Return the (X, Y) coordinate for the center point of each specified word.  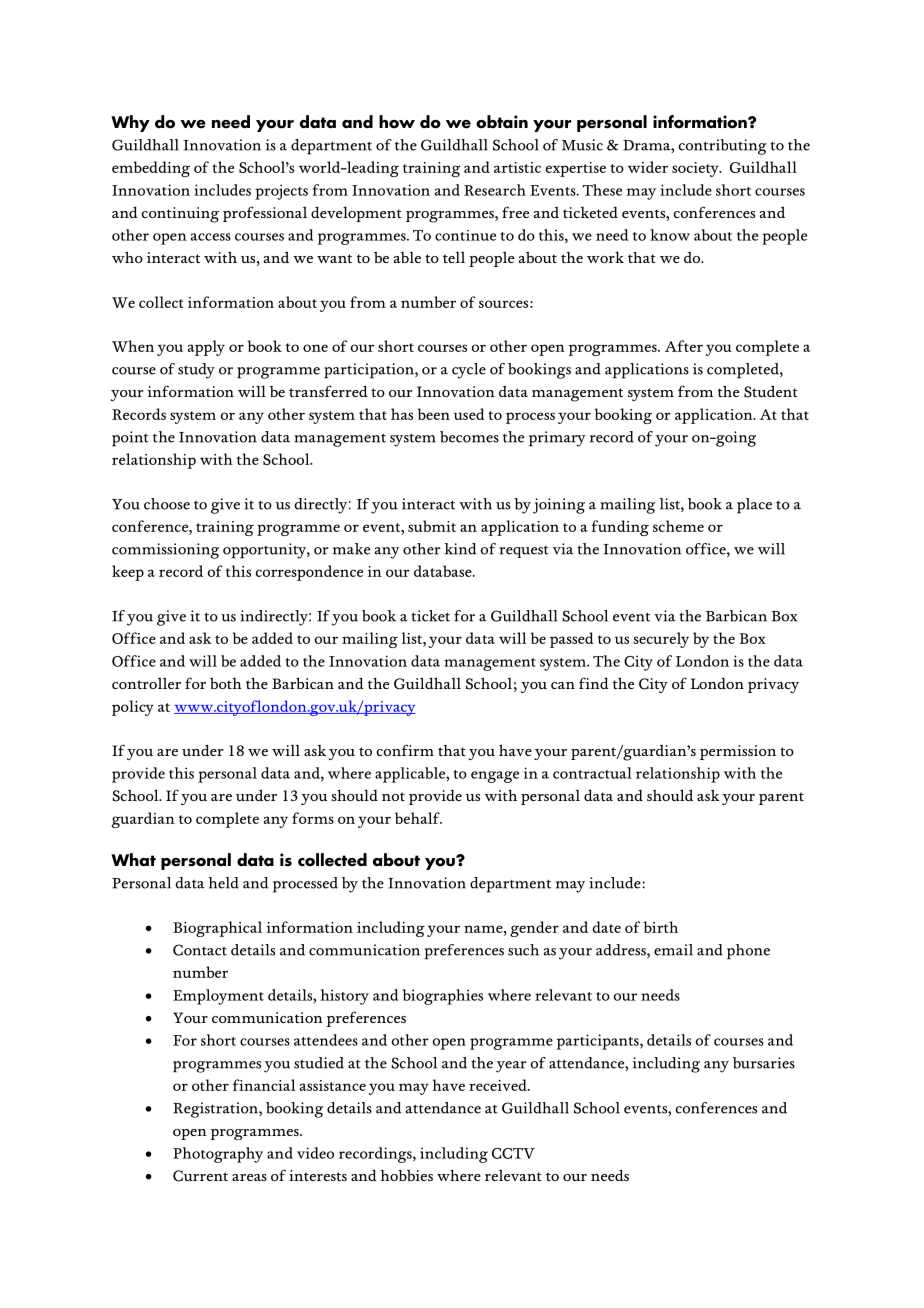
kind (460, 549)
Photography (218, 1155)
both (226, 683)
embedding (151, 169)
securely (661, 640)
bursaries (764, 1063)
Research (495, 190)
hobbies (406, 1175)
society (696, 169)
